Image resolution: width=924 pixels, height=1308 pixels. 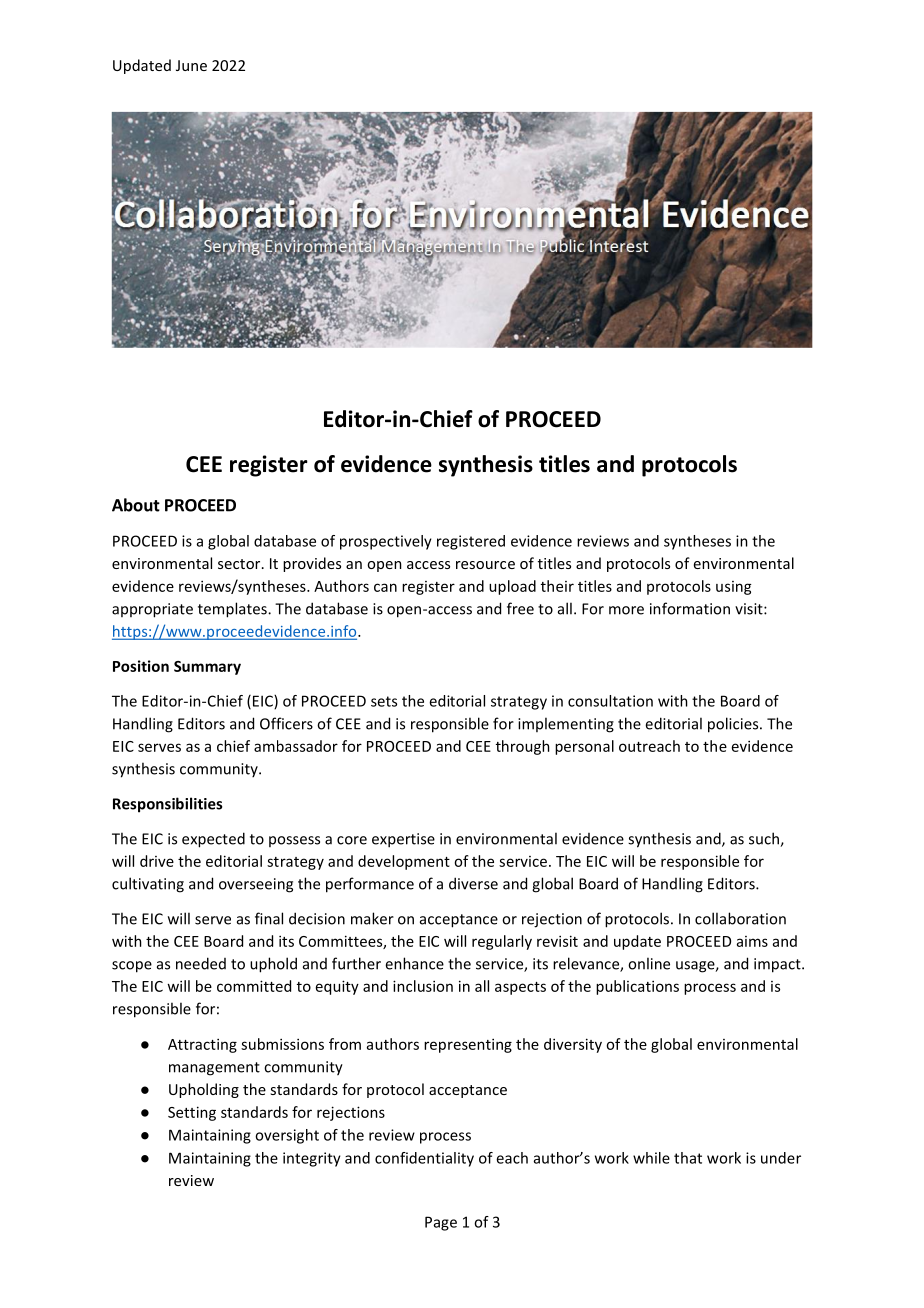 I want to click on policies, so click(x=734, y=725).
